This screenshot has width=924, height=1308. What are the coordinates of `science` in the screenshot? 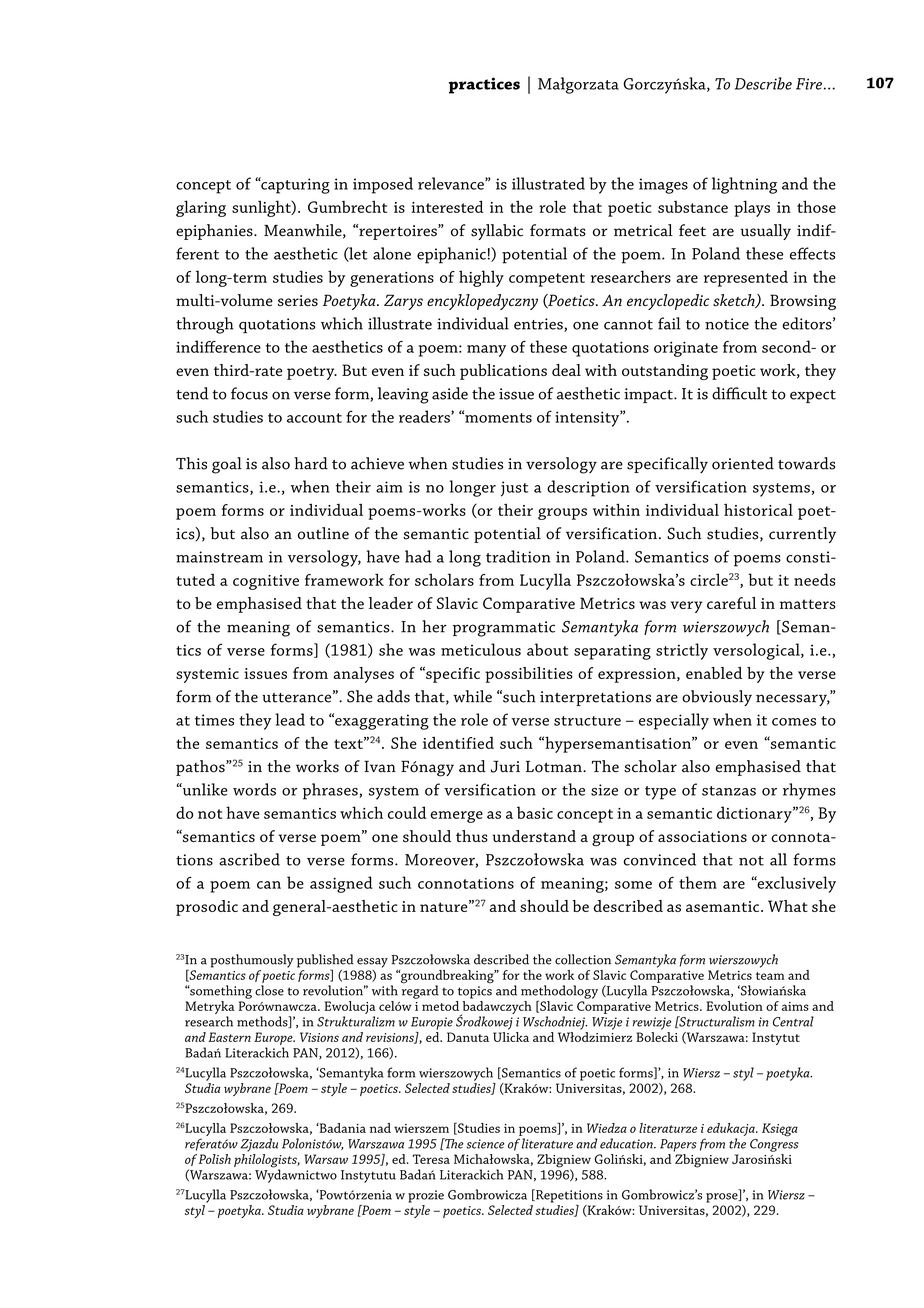 It's located at (485, 1144).
